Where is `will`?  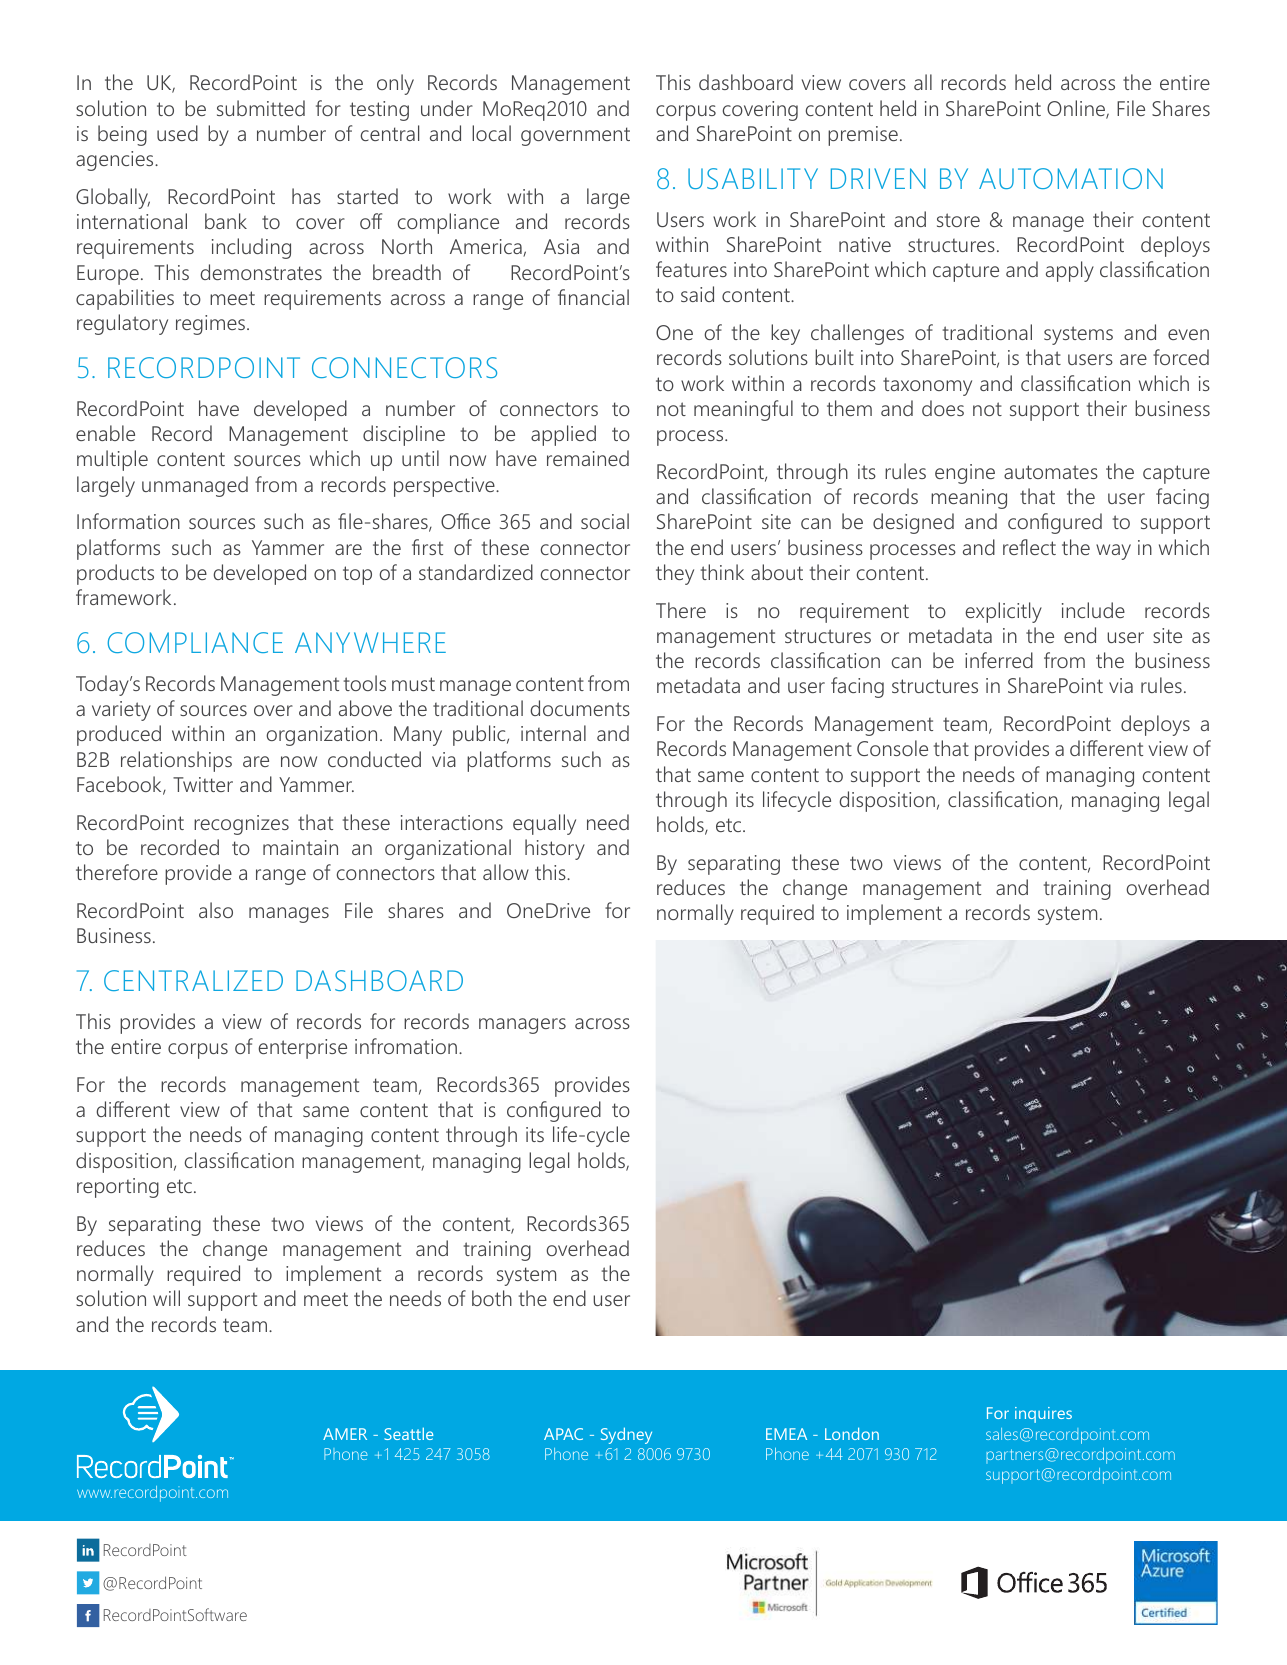 will is located at coordinates (166, 1298).
